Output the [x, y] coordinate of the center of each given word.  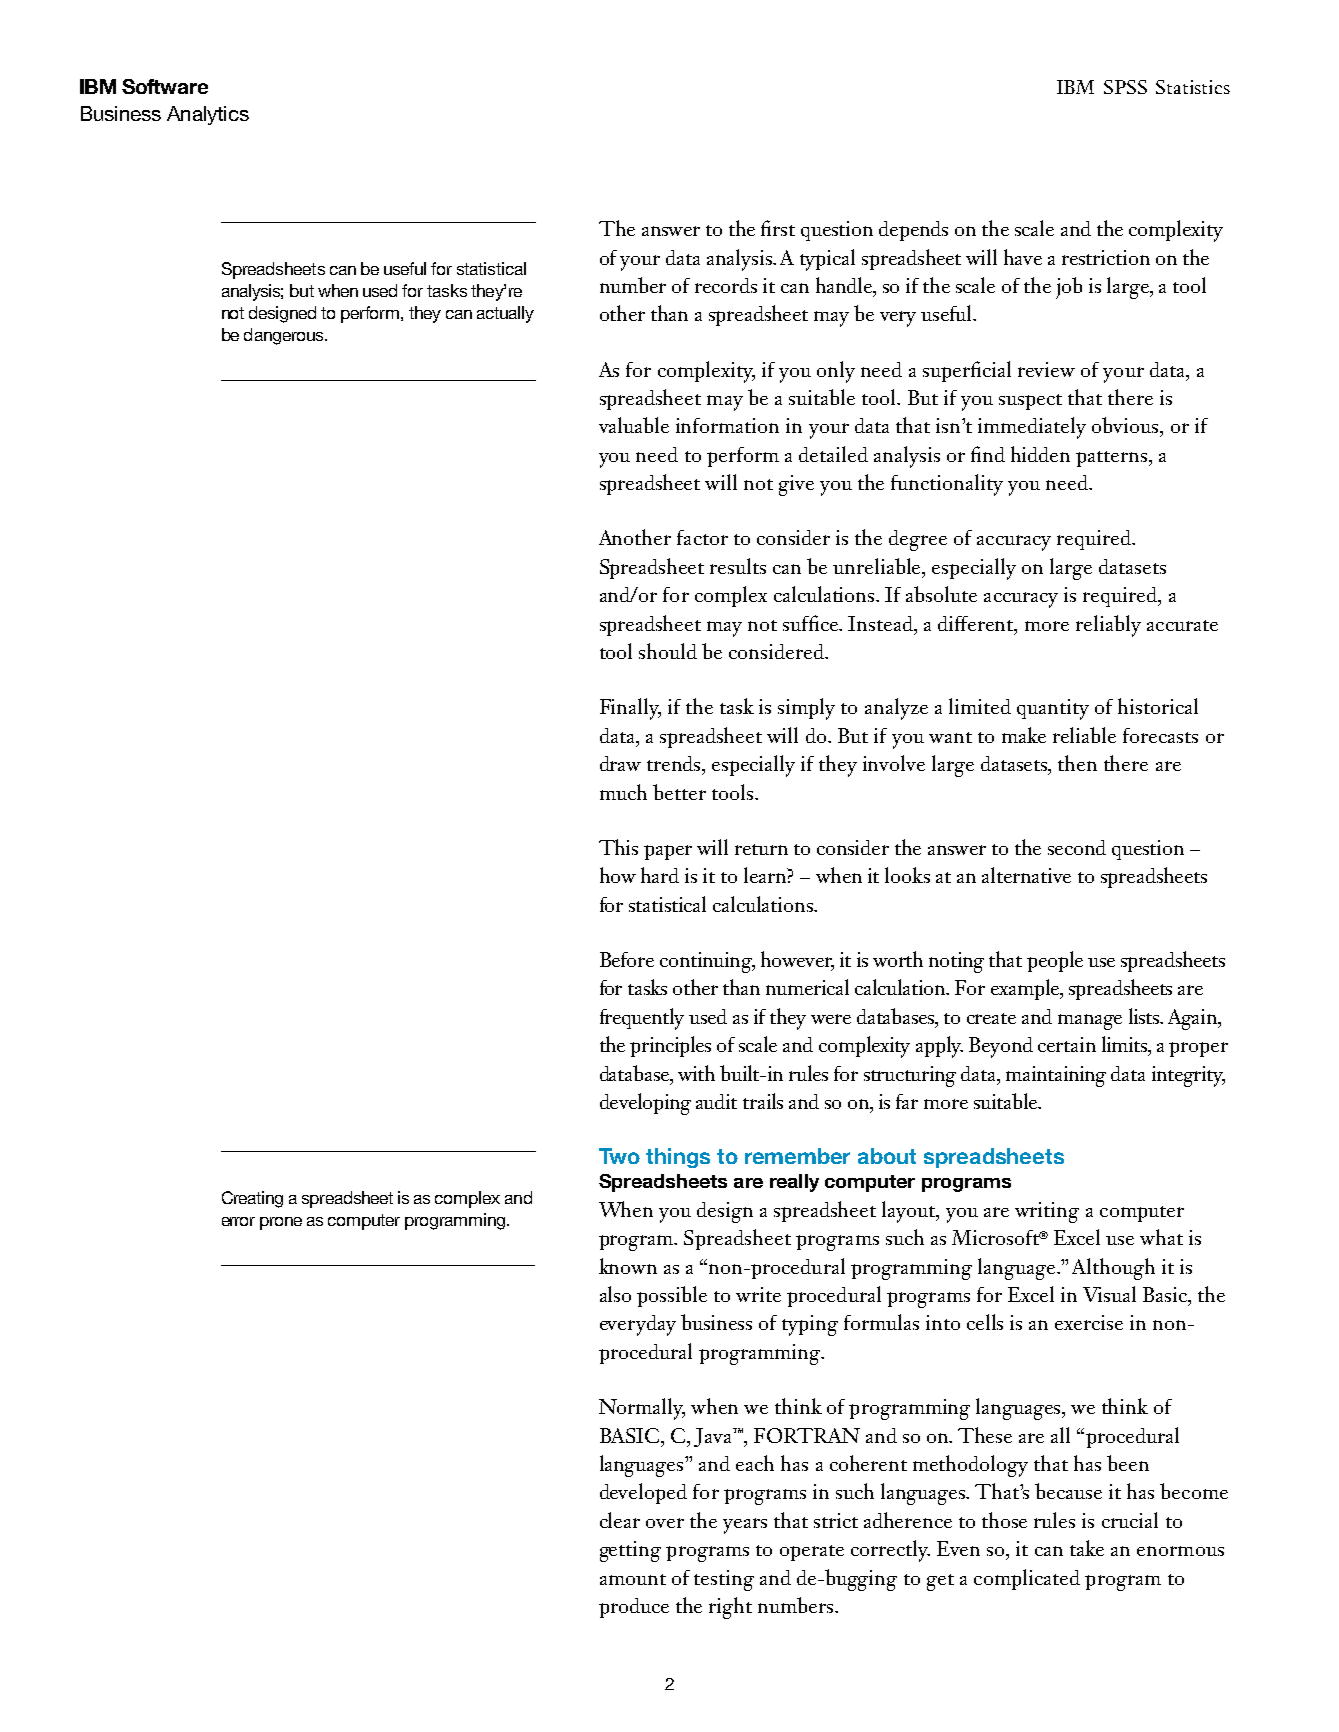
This [618, 847]
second [1077, 847]
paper [668, 852]
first [778, 228]
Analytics [208, 115]
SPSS [1125, 87]
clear [620, 1520]
